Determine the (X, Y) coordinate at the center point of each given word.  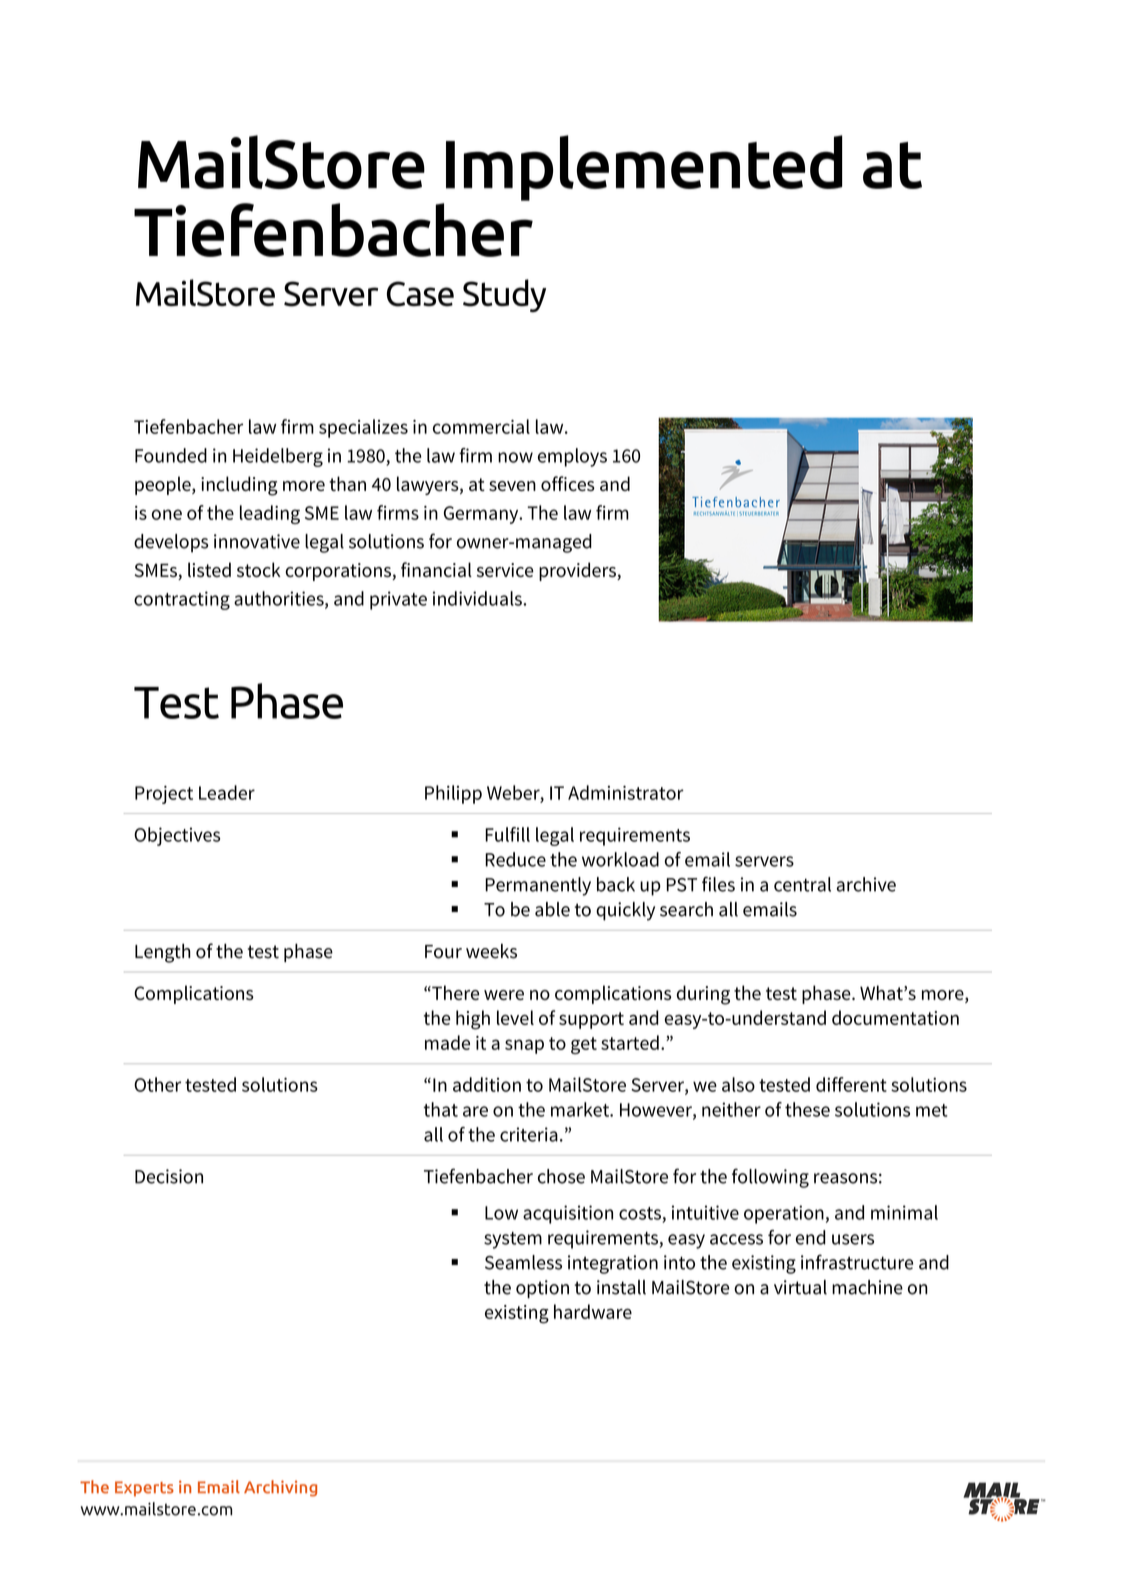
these (807, 1109)
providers (578, 571)
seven (512, 486)
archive (866, 884)
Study (504, 295)
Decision (169, 1176)
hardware (593, 1311)
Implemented (644, 168)
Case (420, 294)
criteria (529, 1134)
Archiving (280, 1488)
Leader (227, 792)
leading (270, 514)
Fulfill (507, 834)
